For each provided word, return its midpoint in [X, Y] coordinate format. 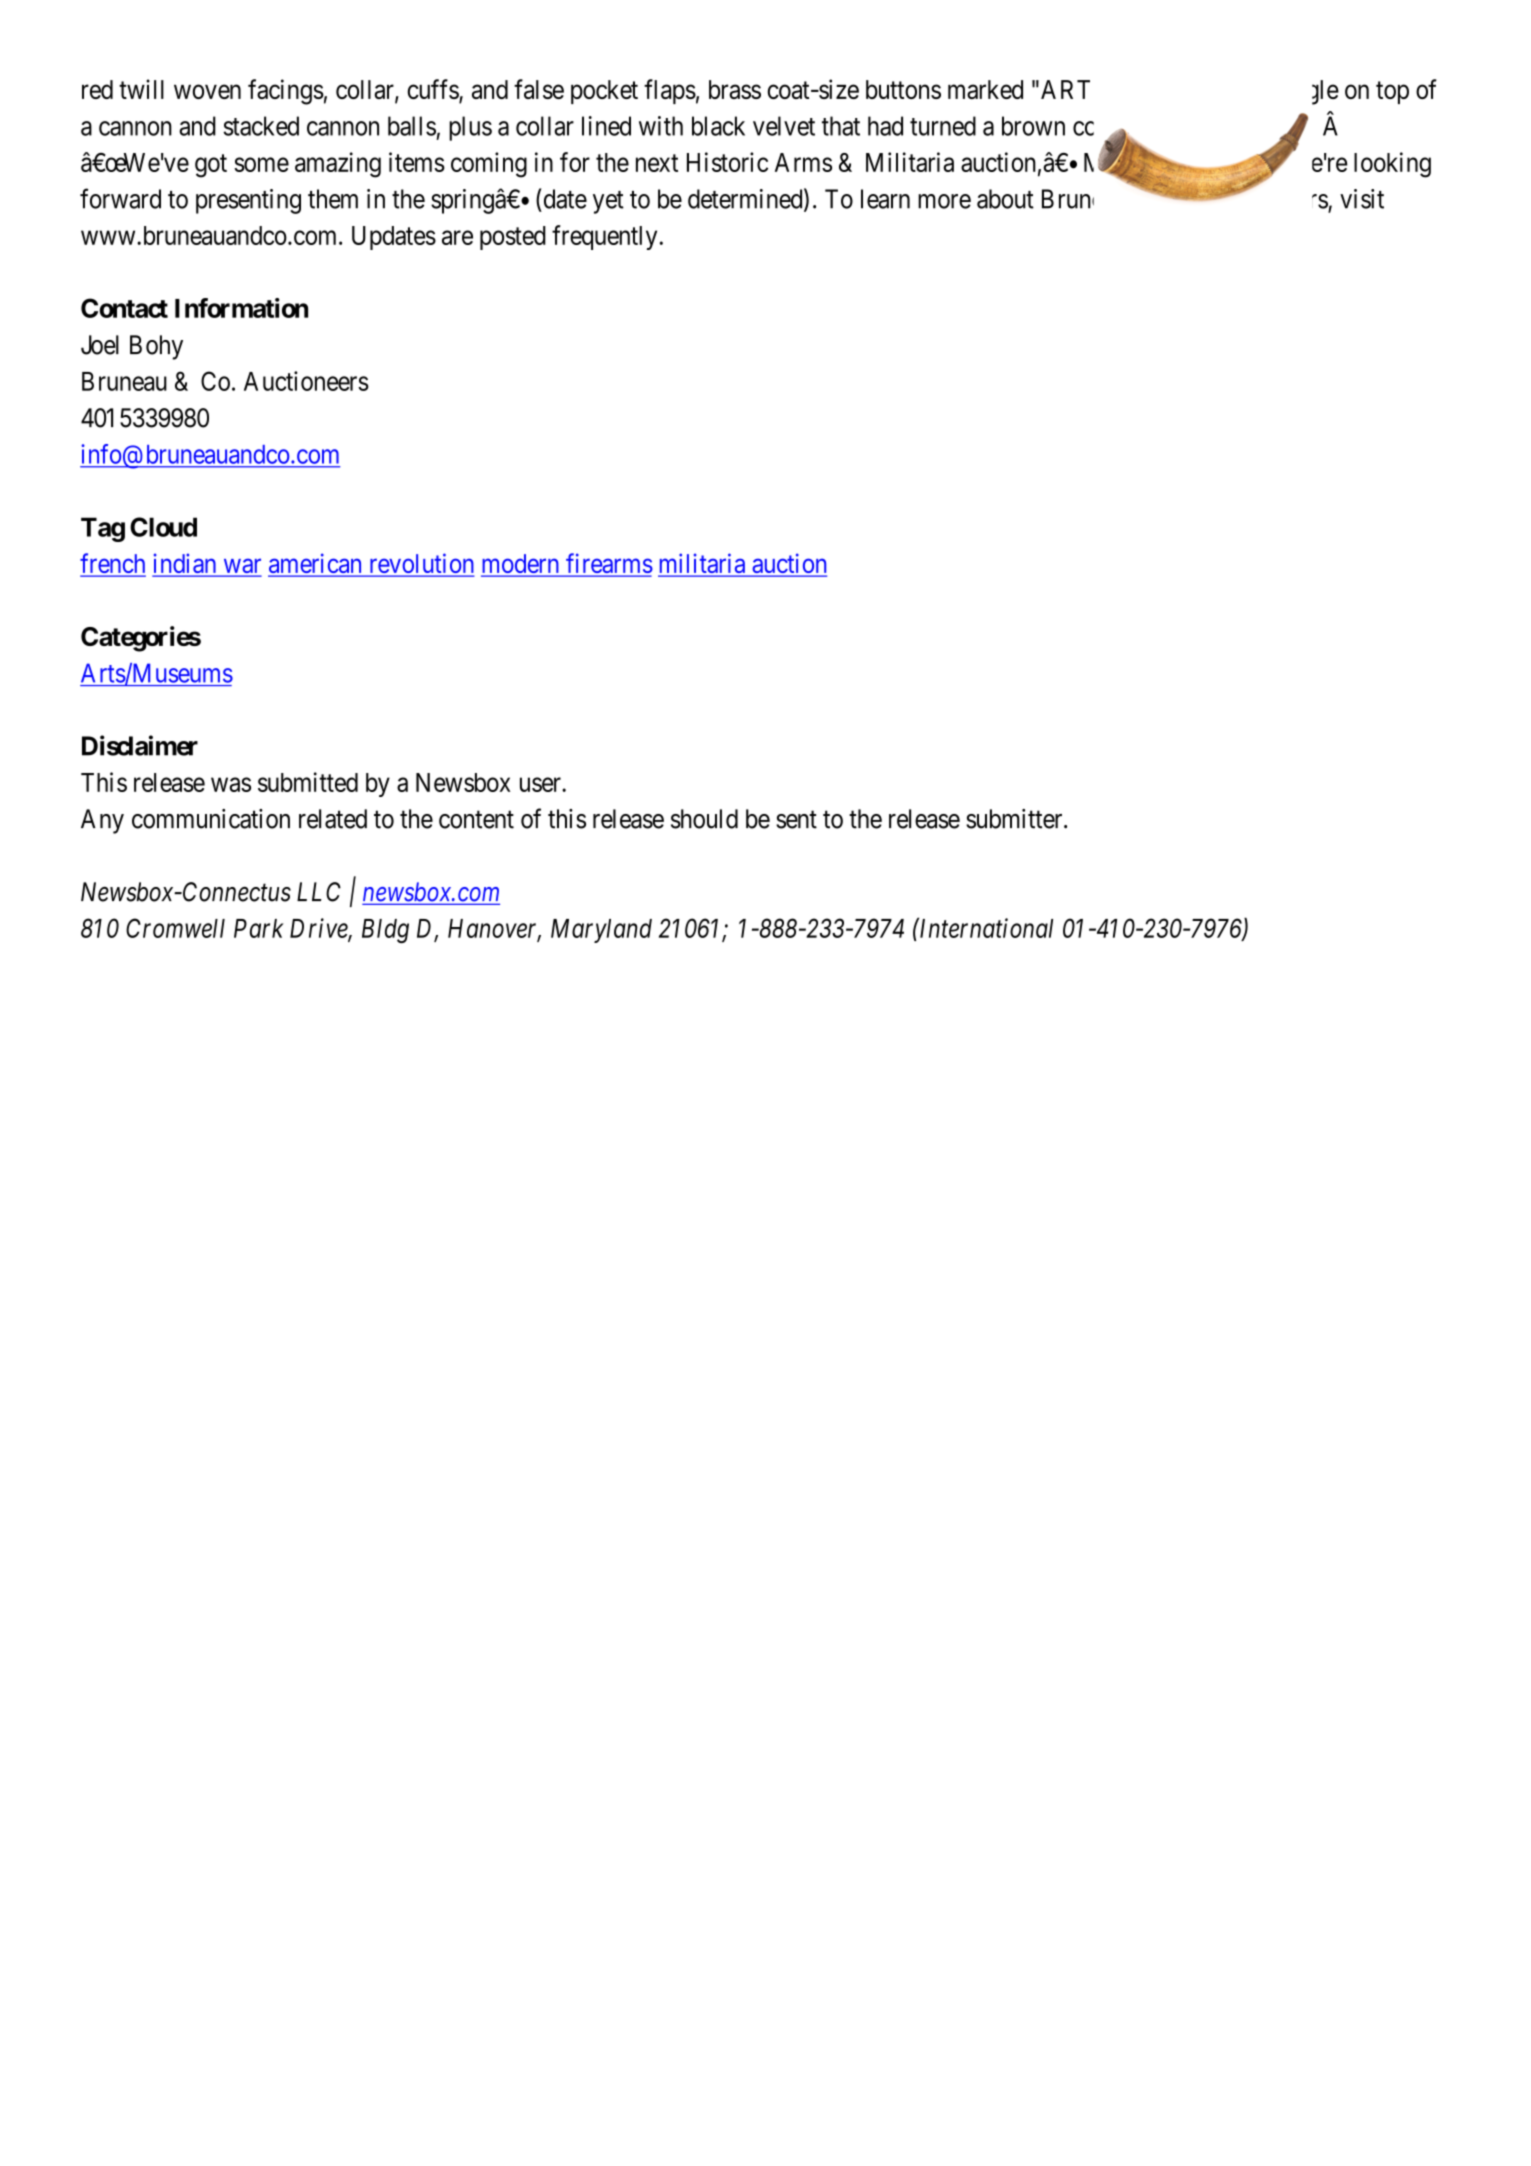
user [541, 784]
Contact [124, 308]
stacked [261, 126]
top [1392, 93]
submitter [1015, 819]
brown [1033, 126]
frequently [604, 237]
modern [521, 565]
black [718, 126]
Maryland [601, 931]
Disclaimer [140, 745]
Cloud [163, 527]
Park [259, 928]
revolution [420, 564]
